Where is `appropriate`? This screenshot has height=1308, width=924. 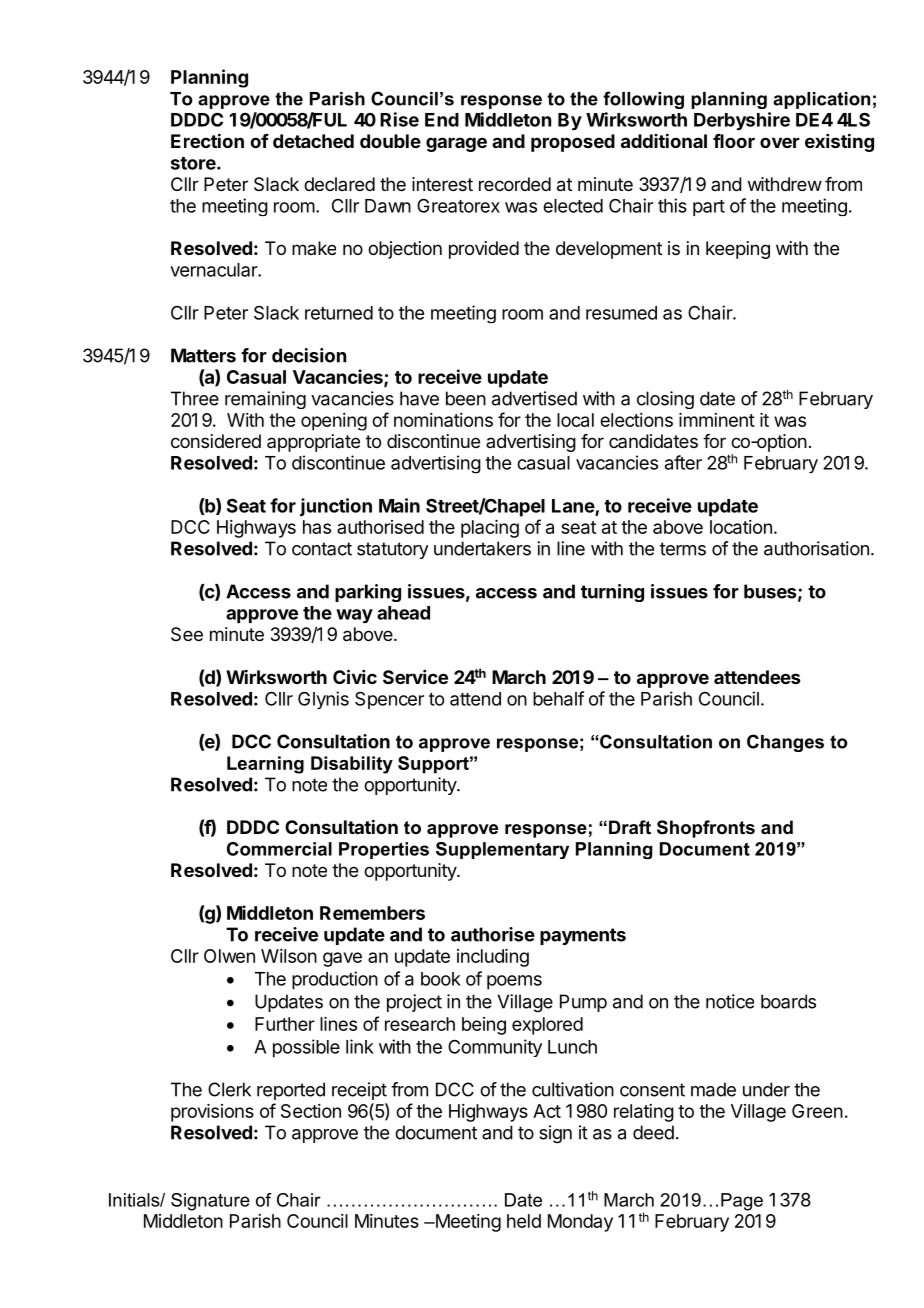
appropriate is located at coordinates (313, 443).
